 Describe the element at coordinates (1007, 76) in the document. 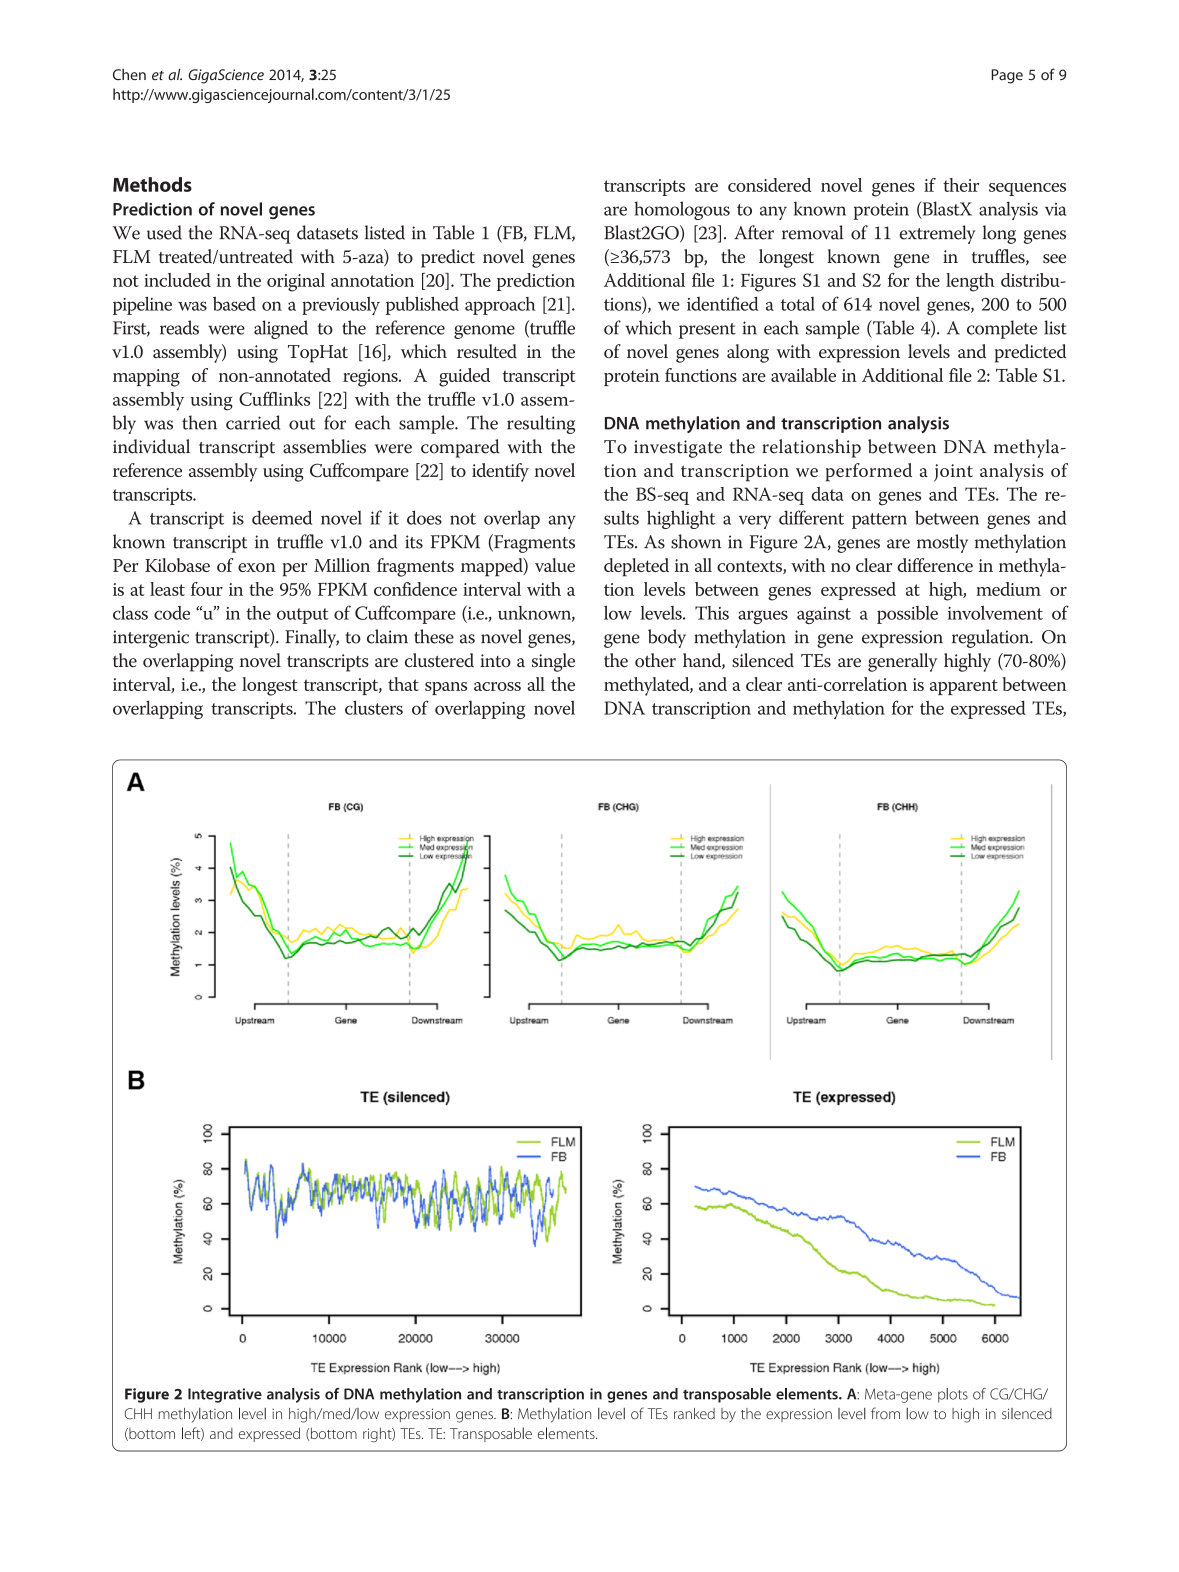

I see `Page` at that location.
